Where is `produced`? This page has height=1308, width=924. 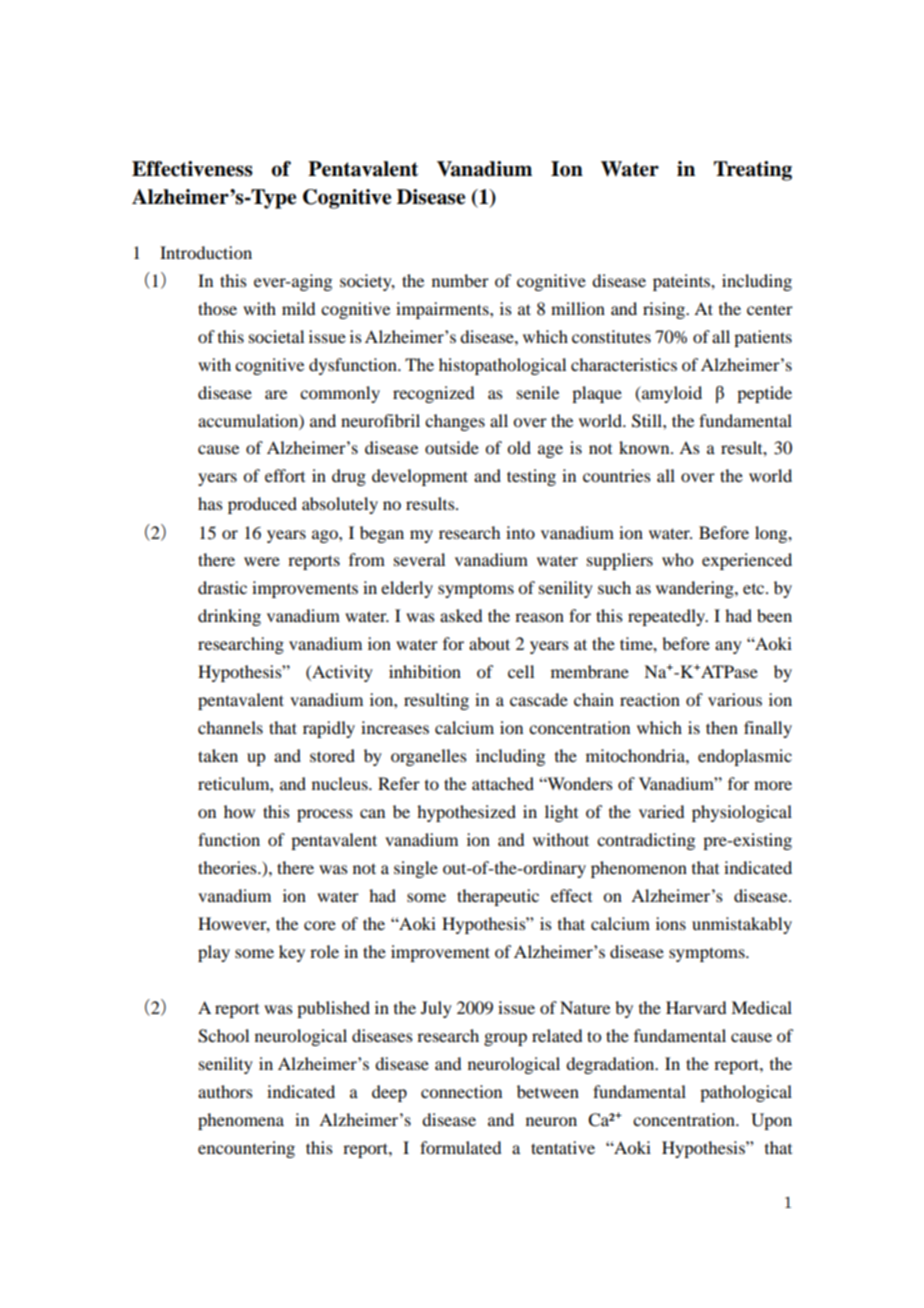
produced is located at coordinates (262, 505).
